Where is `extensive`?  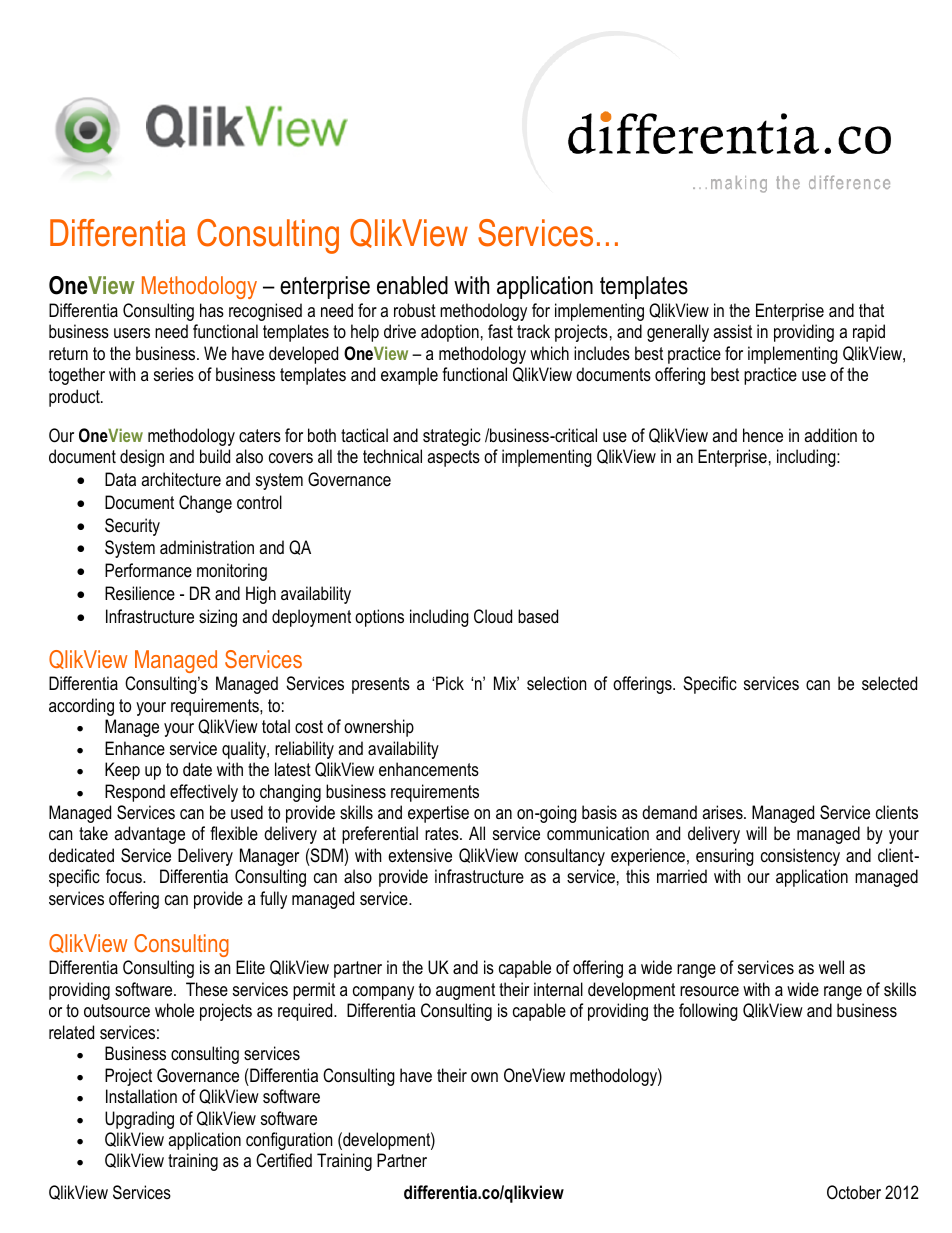
extensive is located at coordinates (420, 855).
